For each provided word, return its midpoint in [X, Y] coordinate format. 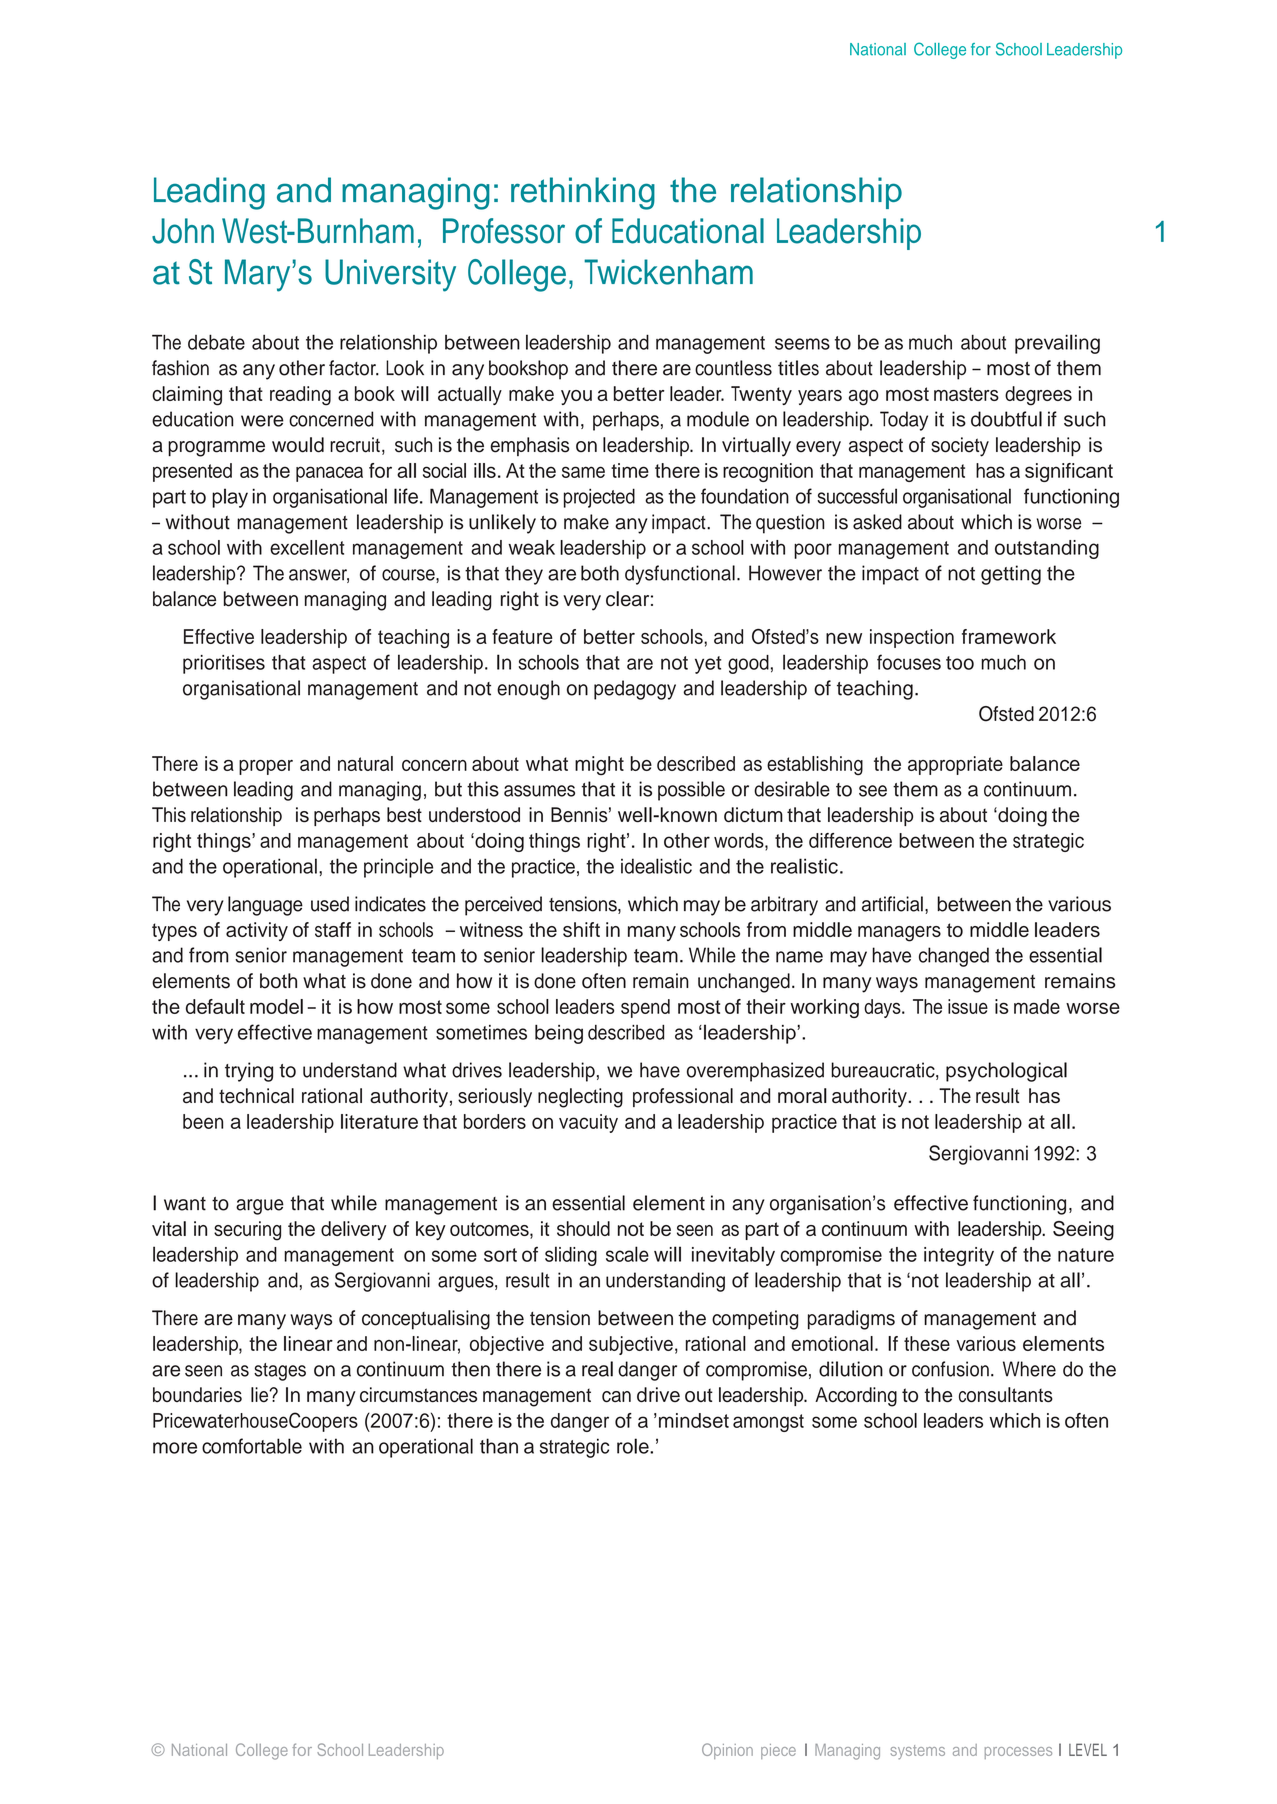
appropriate [955, 765]
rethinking [583, 193]
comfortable [252, 1446]
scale [627, 1254]
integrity [959, 1256]
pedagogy [635, 690]
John [183, 231]
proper [266, 767]
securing [247, 1231]
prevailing [1057, 344]
